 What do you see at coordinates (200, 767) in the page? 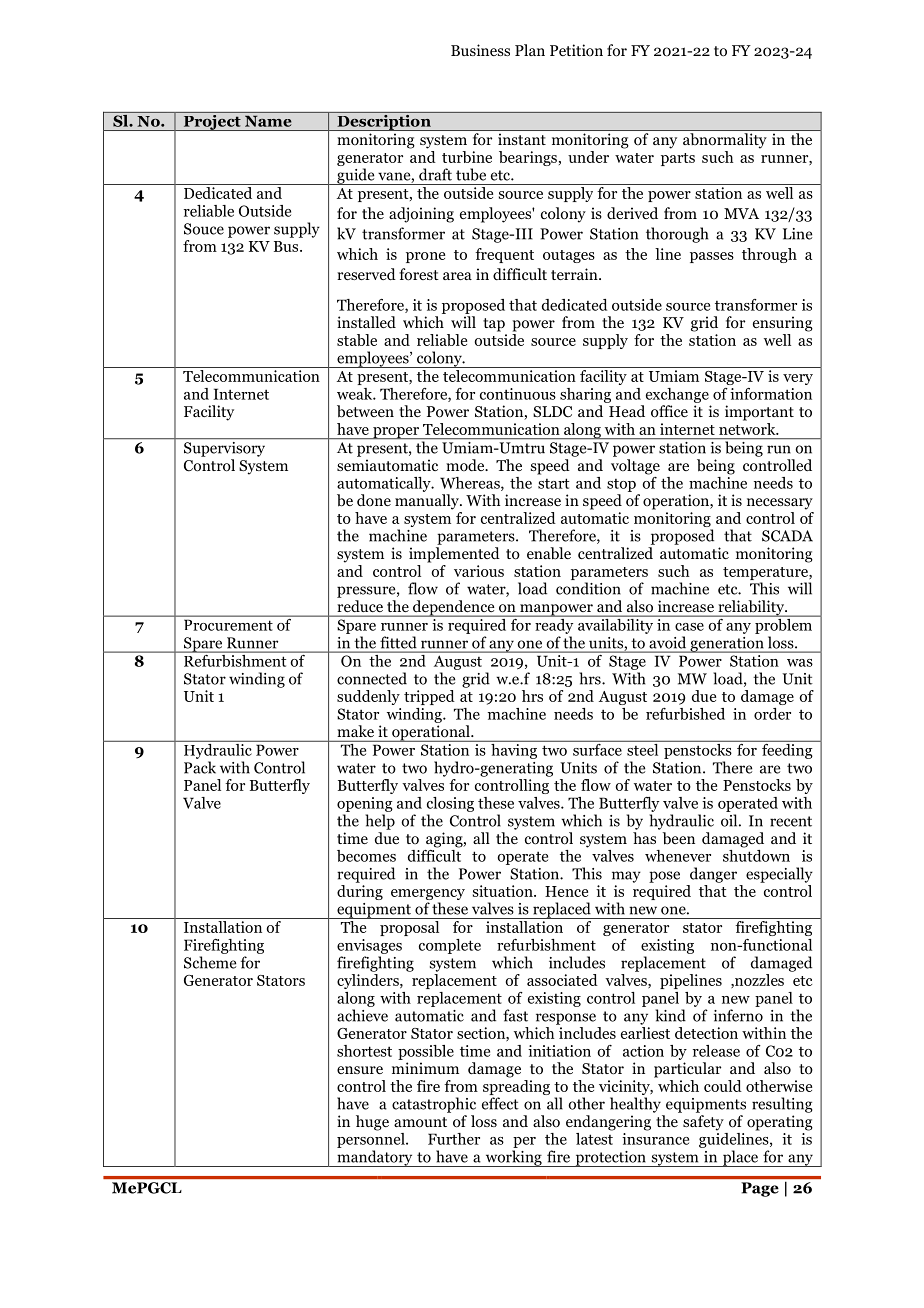
I see `Pack` at bounding box center [200, 767].
